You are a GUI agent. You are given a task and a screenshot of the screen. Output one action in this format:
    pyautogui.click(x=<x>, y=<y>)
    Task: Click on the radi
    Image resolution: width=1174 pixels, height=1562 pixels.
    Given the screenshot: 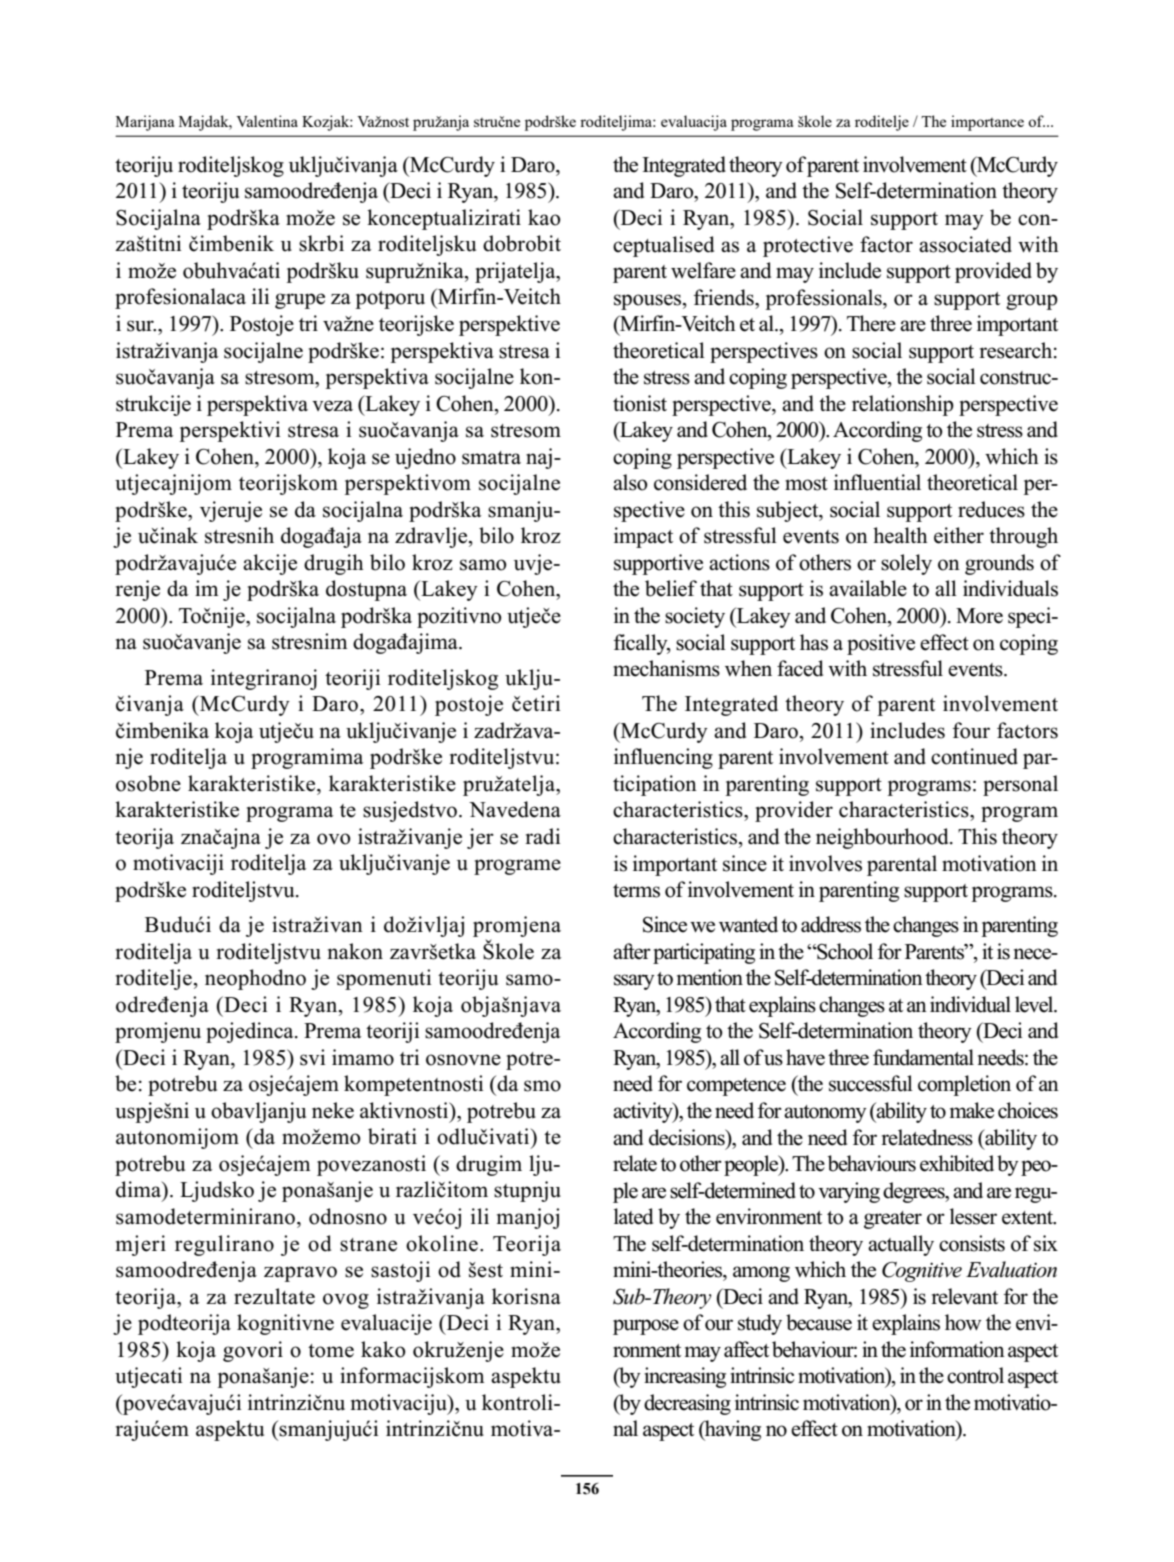 What is the action you would take?
    pyautogui.click(x=542, y=836)
